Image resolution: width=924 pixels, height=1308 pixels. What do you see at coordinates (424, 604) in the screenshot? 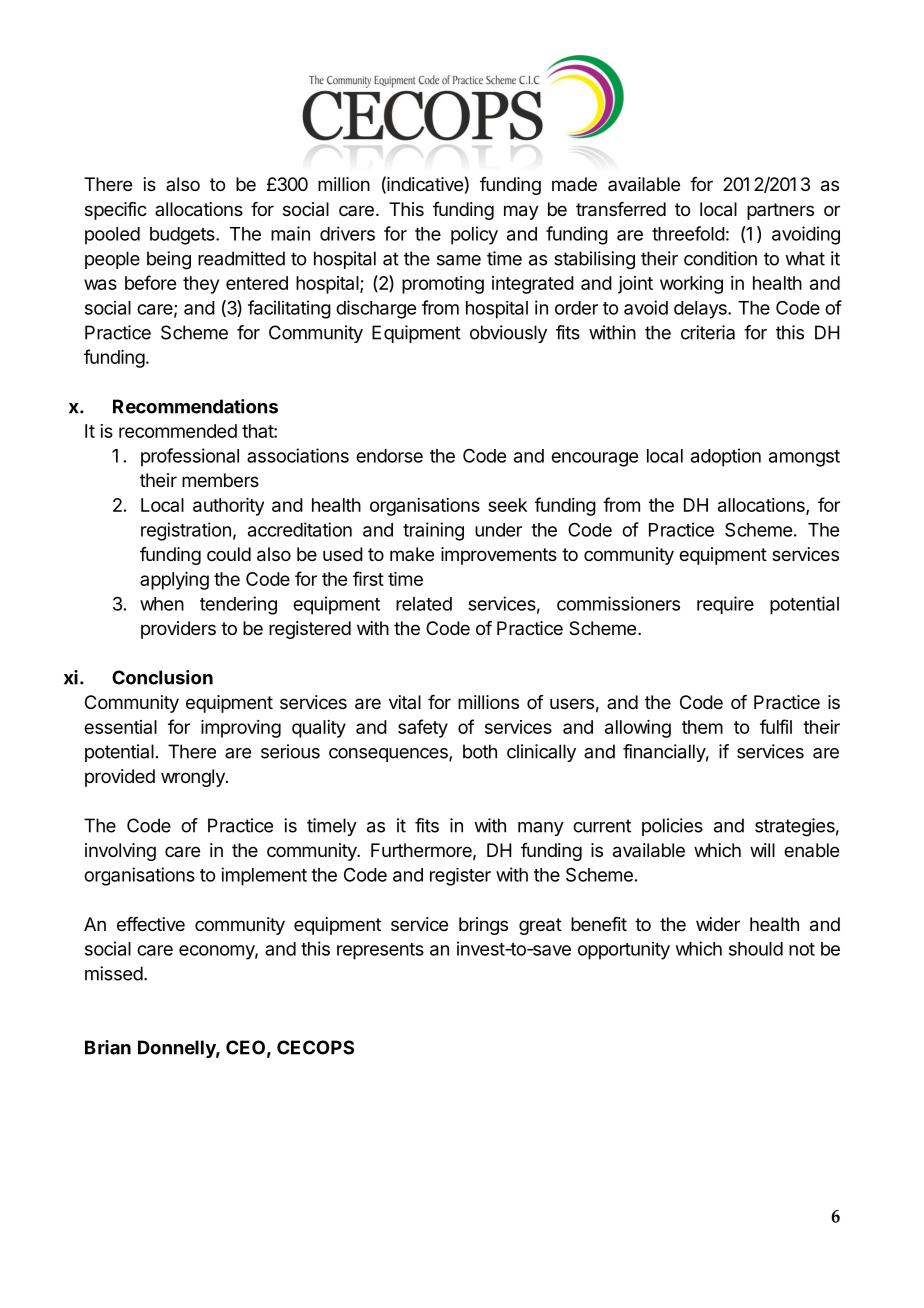
I see `related` at bounding box center [424, 604].
